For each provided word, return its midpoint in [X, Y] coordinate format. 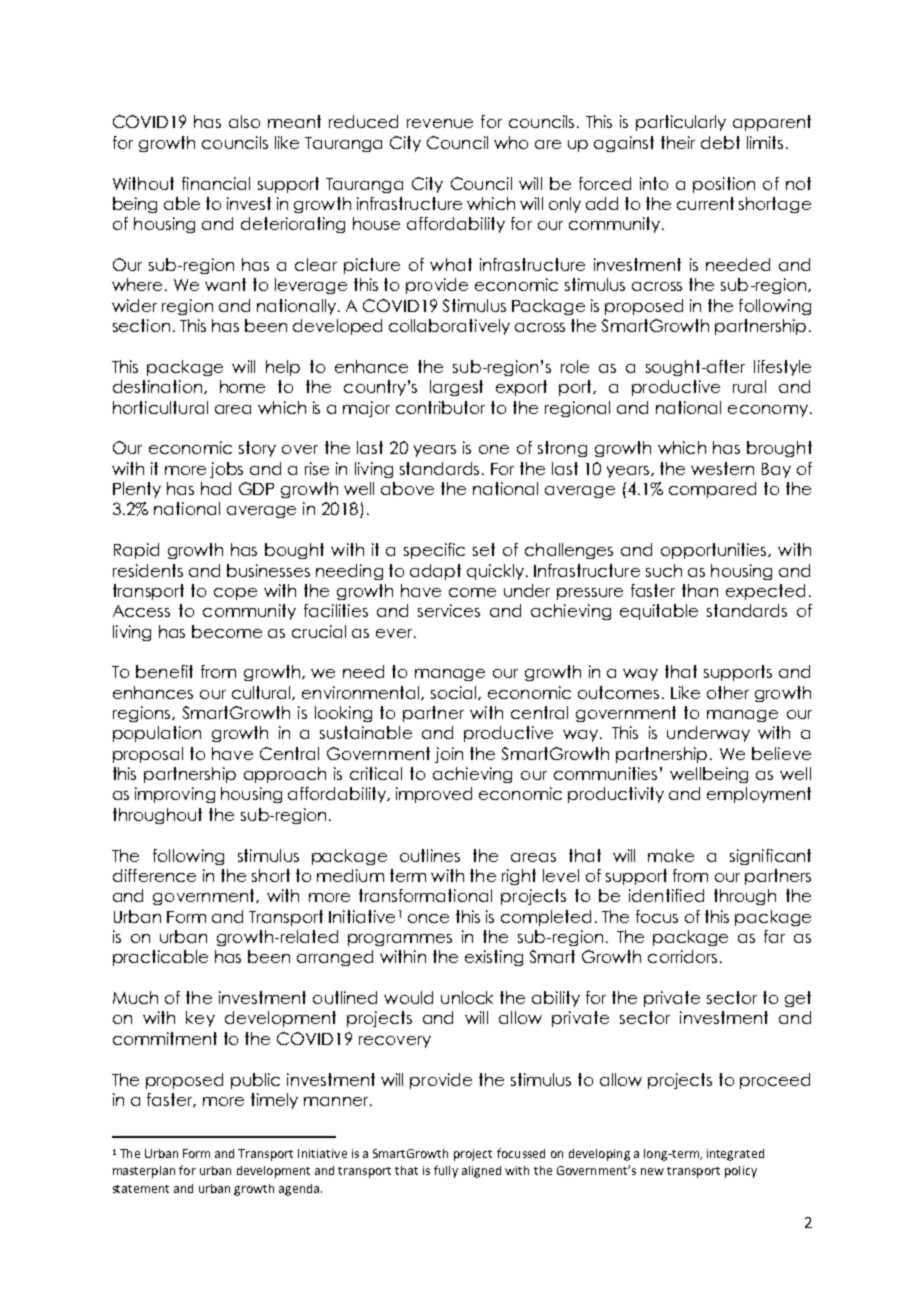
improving [175, 795]
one [494, 449]
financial [216, 183]
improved [434, 795]
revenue [440, 123]
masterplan [144, 1172]
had [216, 488]
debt [720, 142]
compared [712, 490]
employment [759, 795]
